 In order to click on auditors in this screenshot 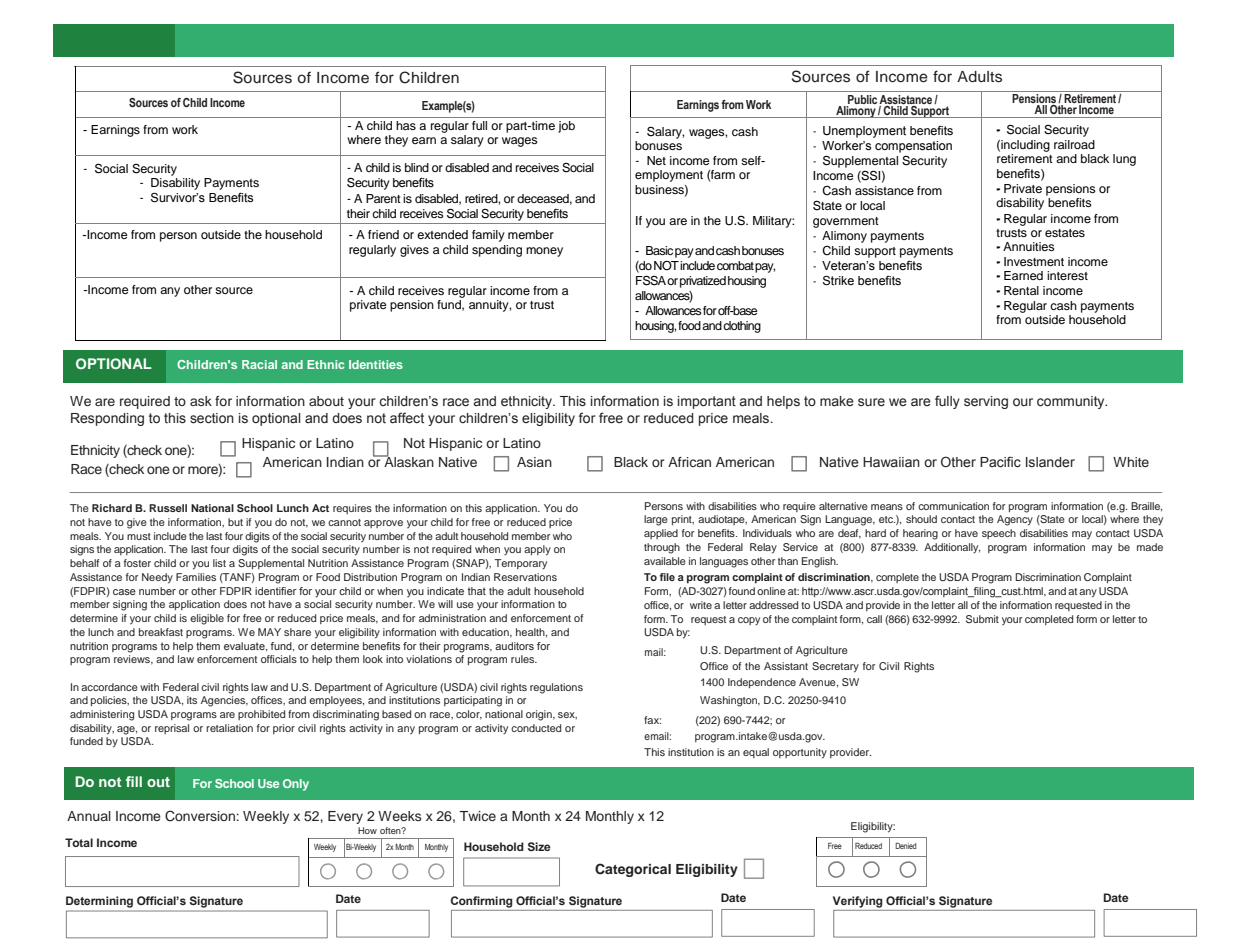, I will do `click(514, 646)`.
